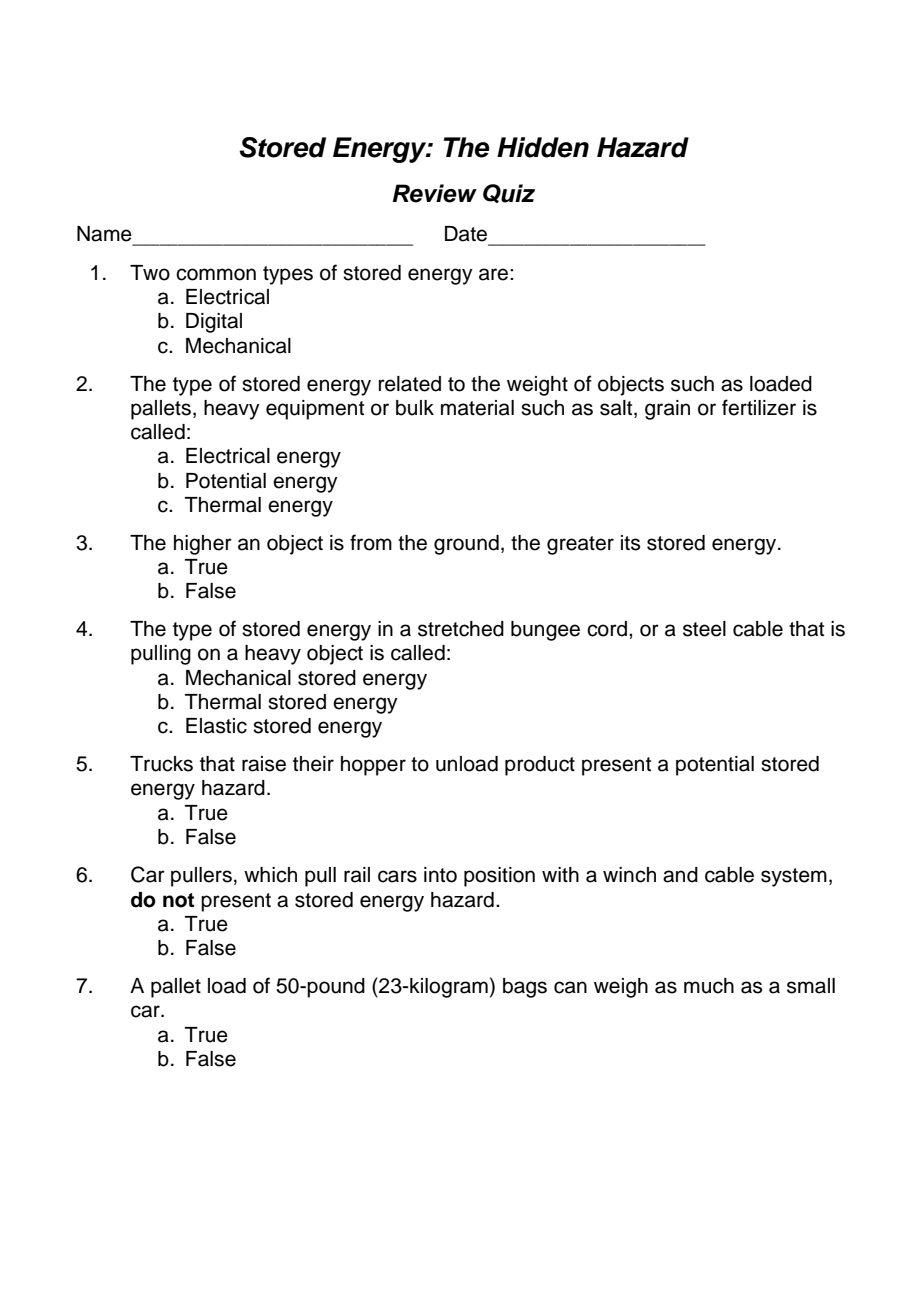  Describe the element at coordinates (525, 988) in the screenshot. I see `bags` at that location.
